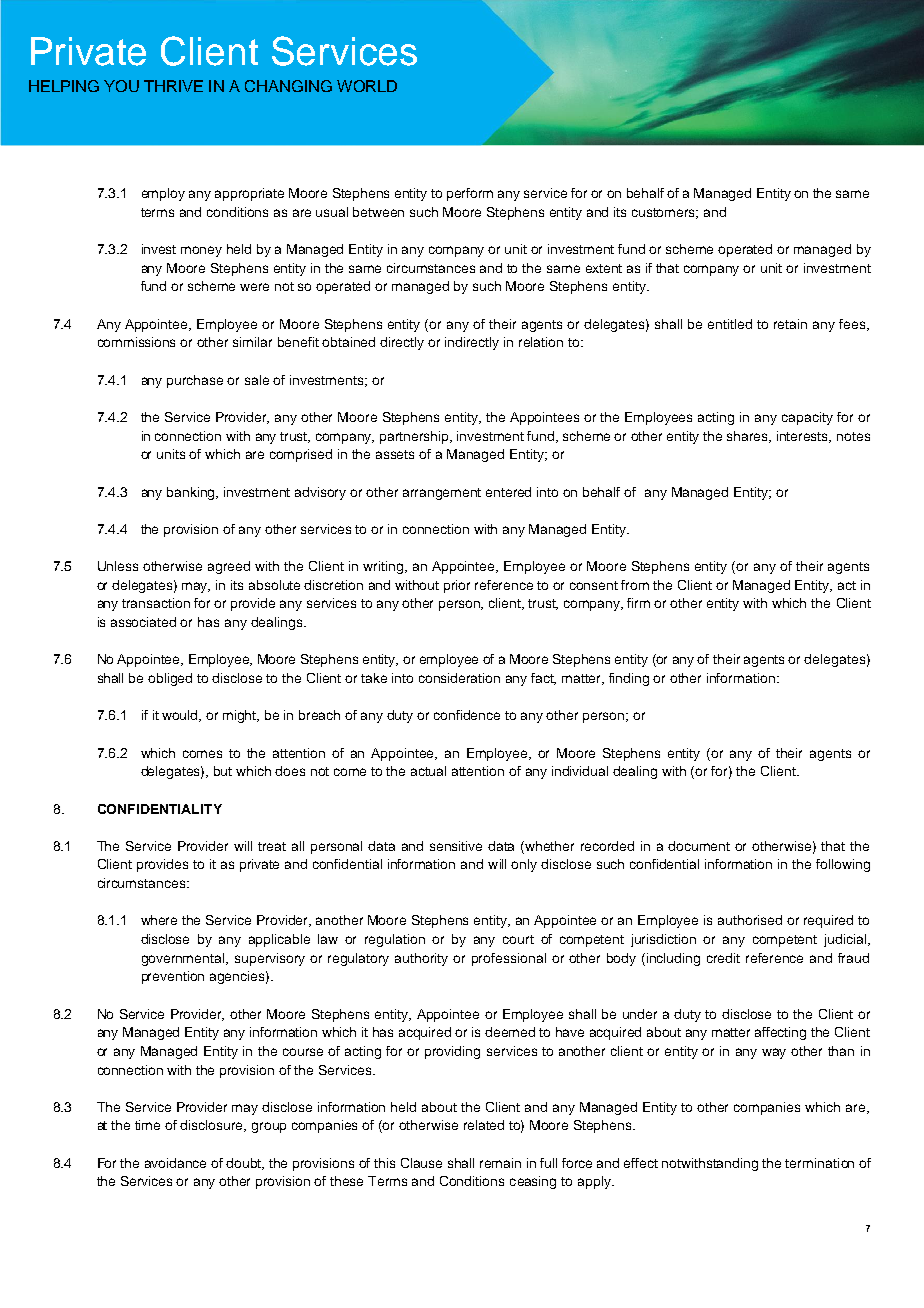  What do you see at coordinates (367, 86) in the screenshot?
I see `WORLD` at bounding box center [367, 86].
